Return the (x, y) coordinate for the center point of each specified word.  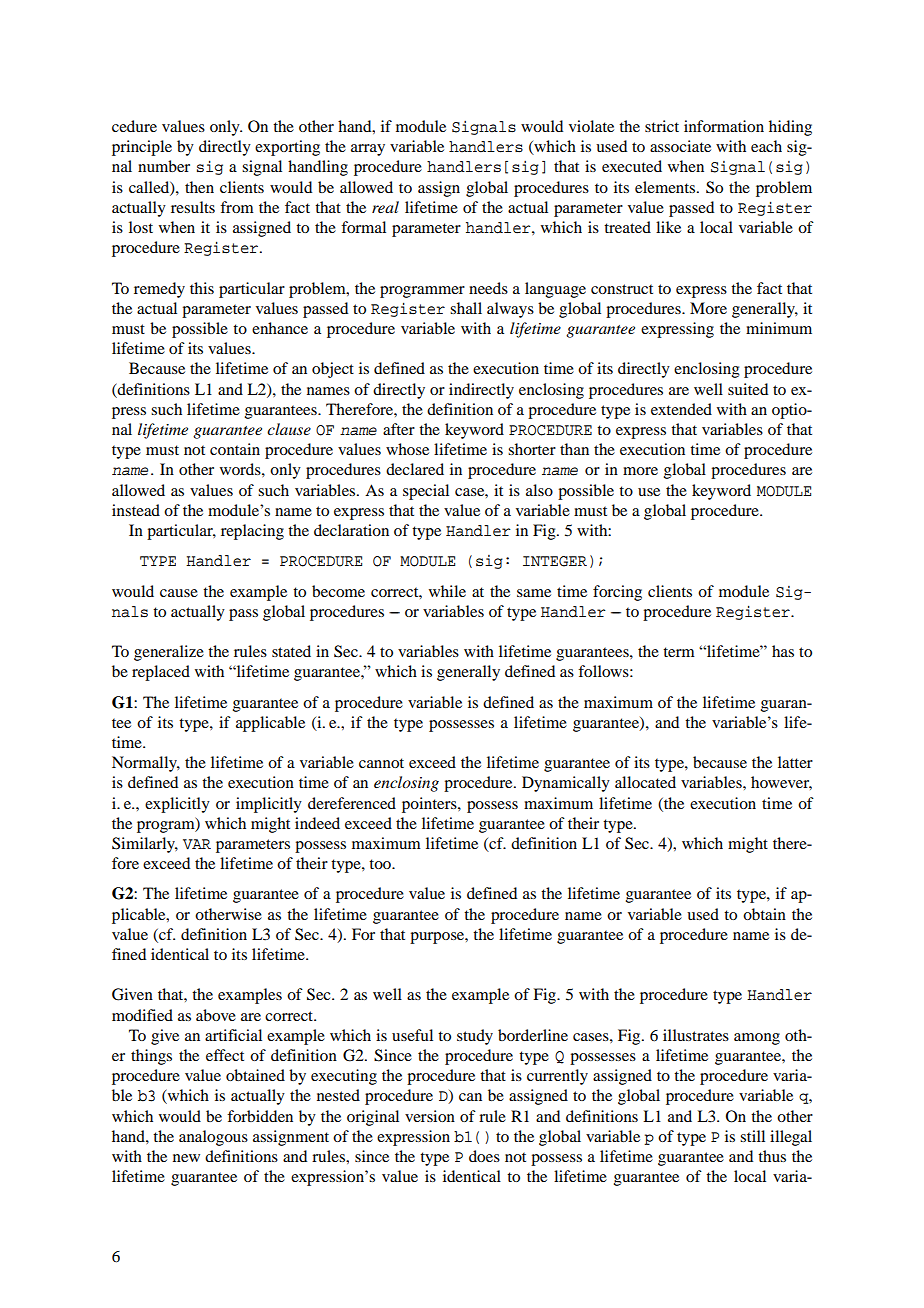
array (368, 150)
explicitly (177, 805)
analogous (213, 1138)
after (399, 429)
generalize (169, 653)
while (447, 591)
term (679, 652)
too (381, 864)
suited (748, 389)
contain (235, 449)
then (199, 187)
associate (680, 146)
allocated (645, 782)
